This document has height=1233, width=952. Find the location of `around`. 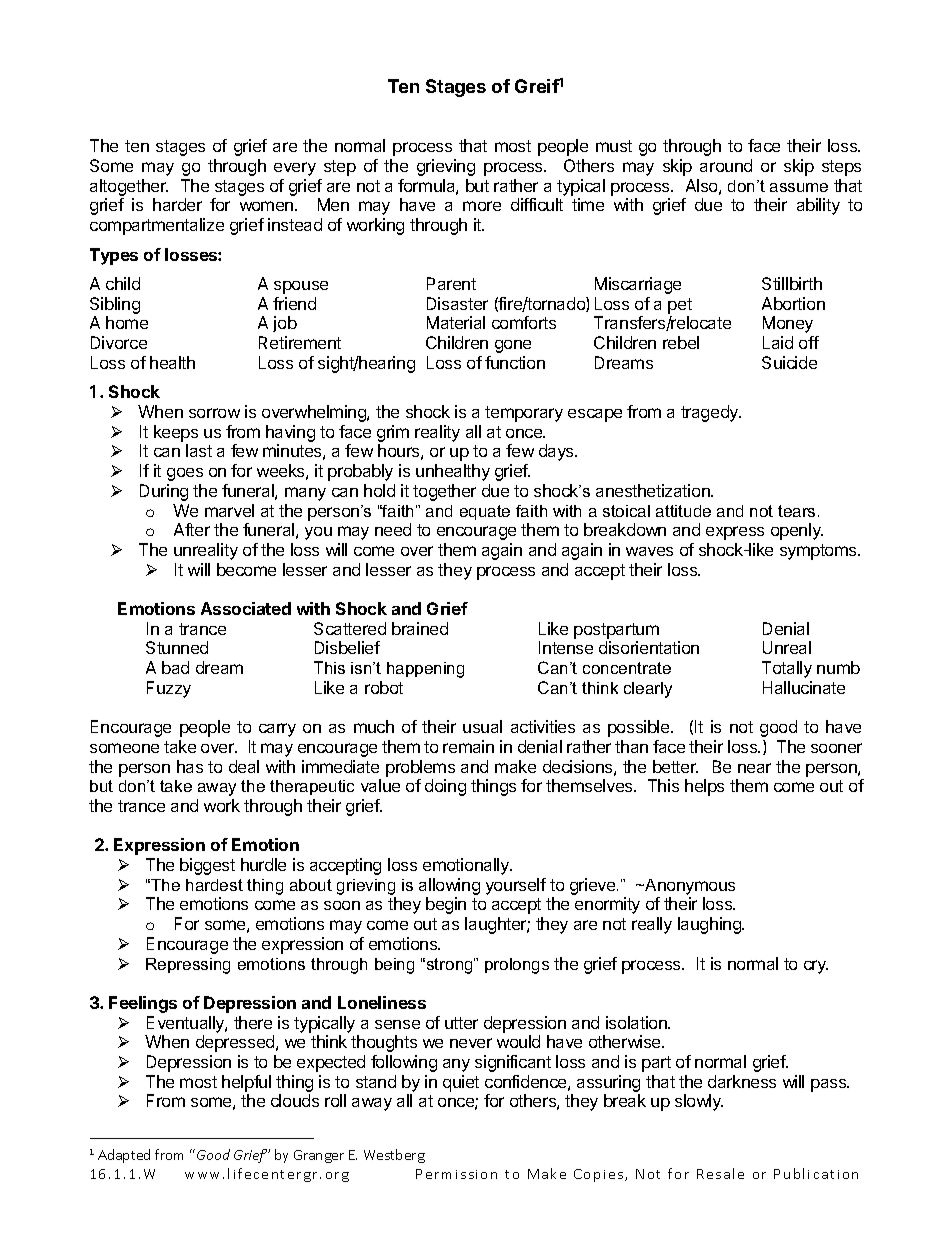

around is located at coordinates (726, 165).
